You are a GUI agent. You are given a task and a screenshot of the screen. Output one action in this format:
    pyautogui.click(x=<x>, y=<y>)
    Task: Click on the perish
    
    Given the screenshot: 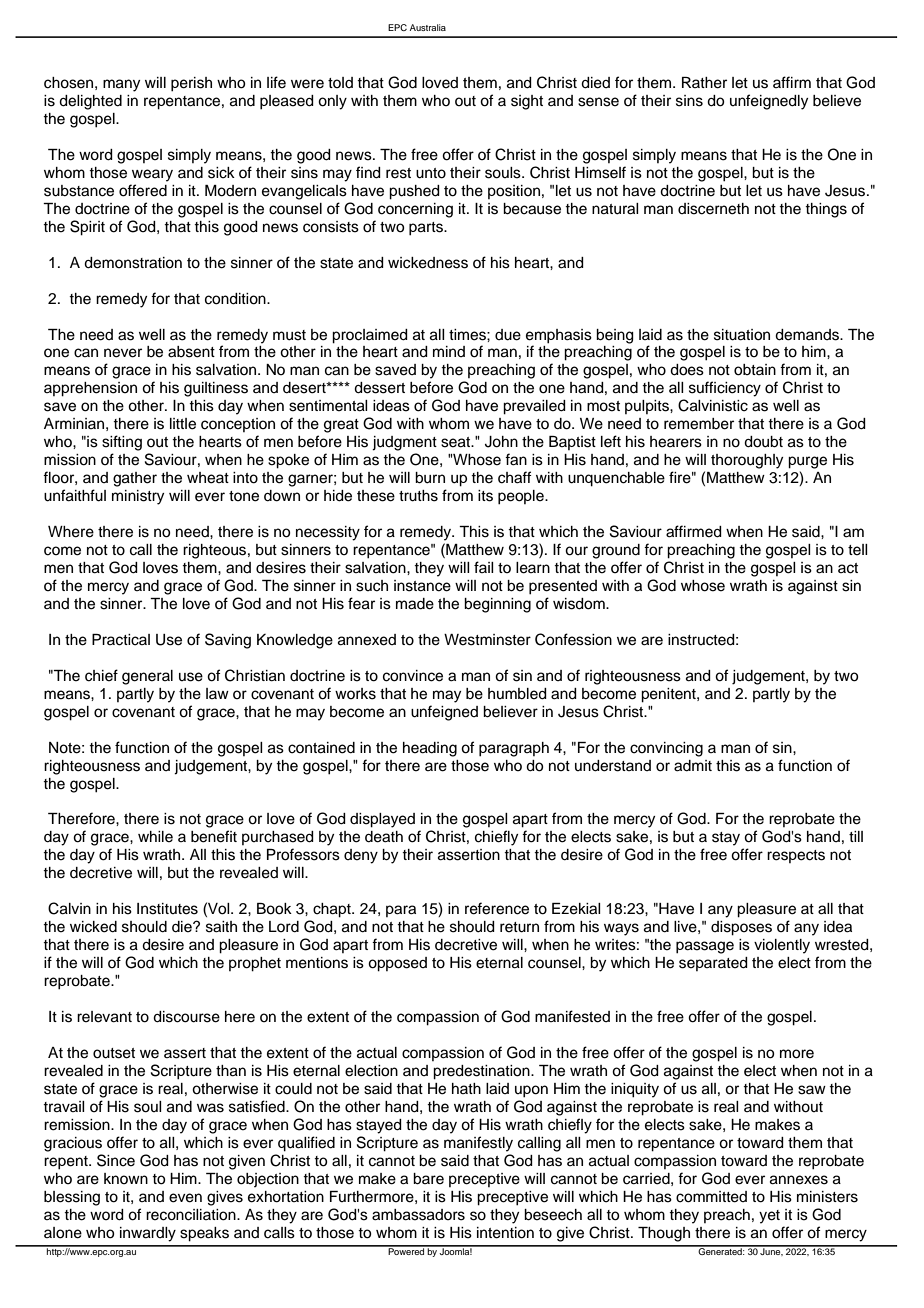 What is the action you would take?
    pyautogui.click(x=191, y=84)
